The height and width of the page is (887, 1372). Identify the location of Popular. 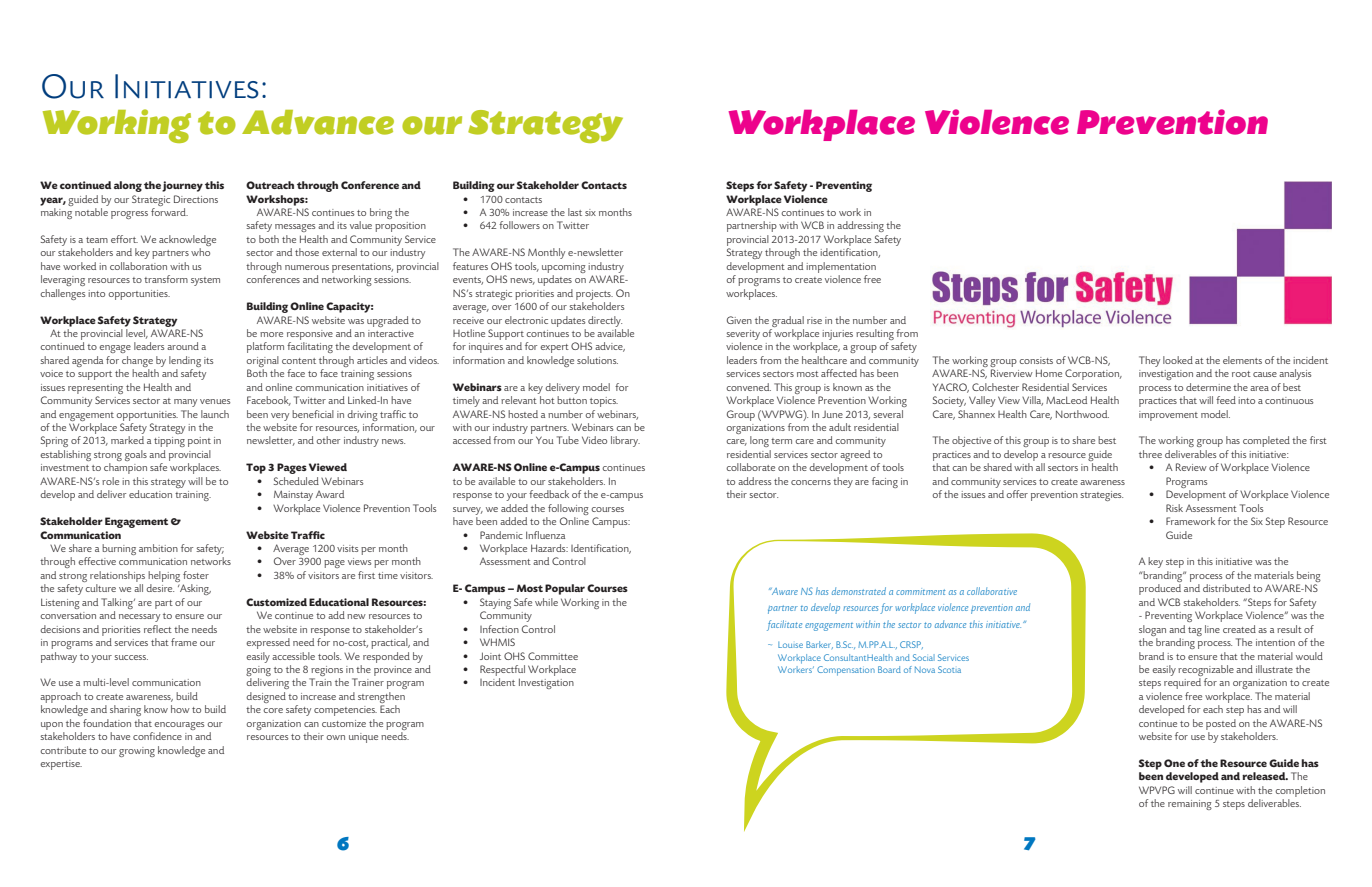
(565, 589).
